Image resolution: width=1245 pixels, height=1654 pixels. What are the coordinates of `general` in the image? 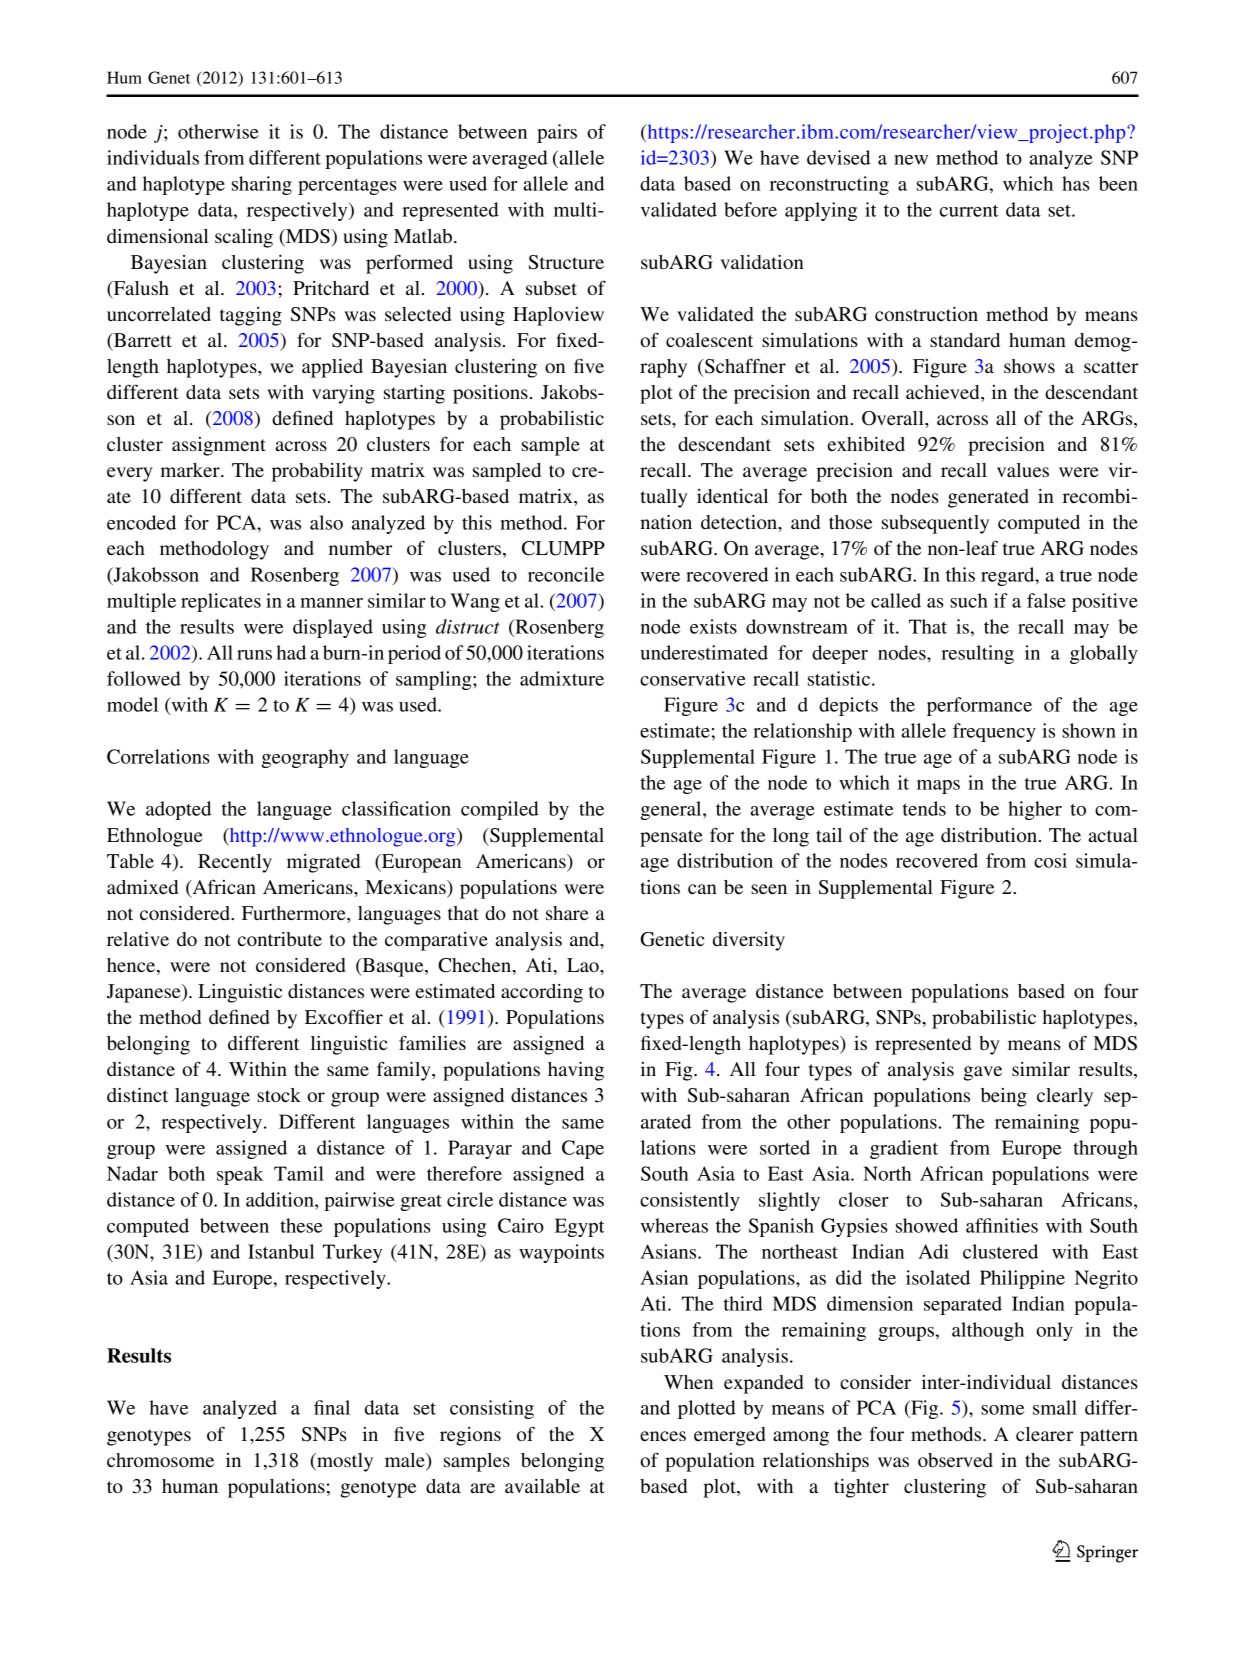 It's located at (672, 810).
